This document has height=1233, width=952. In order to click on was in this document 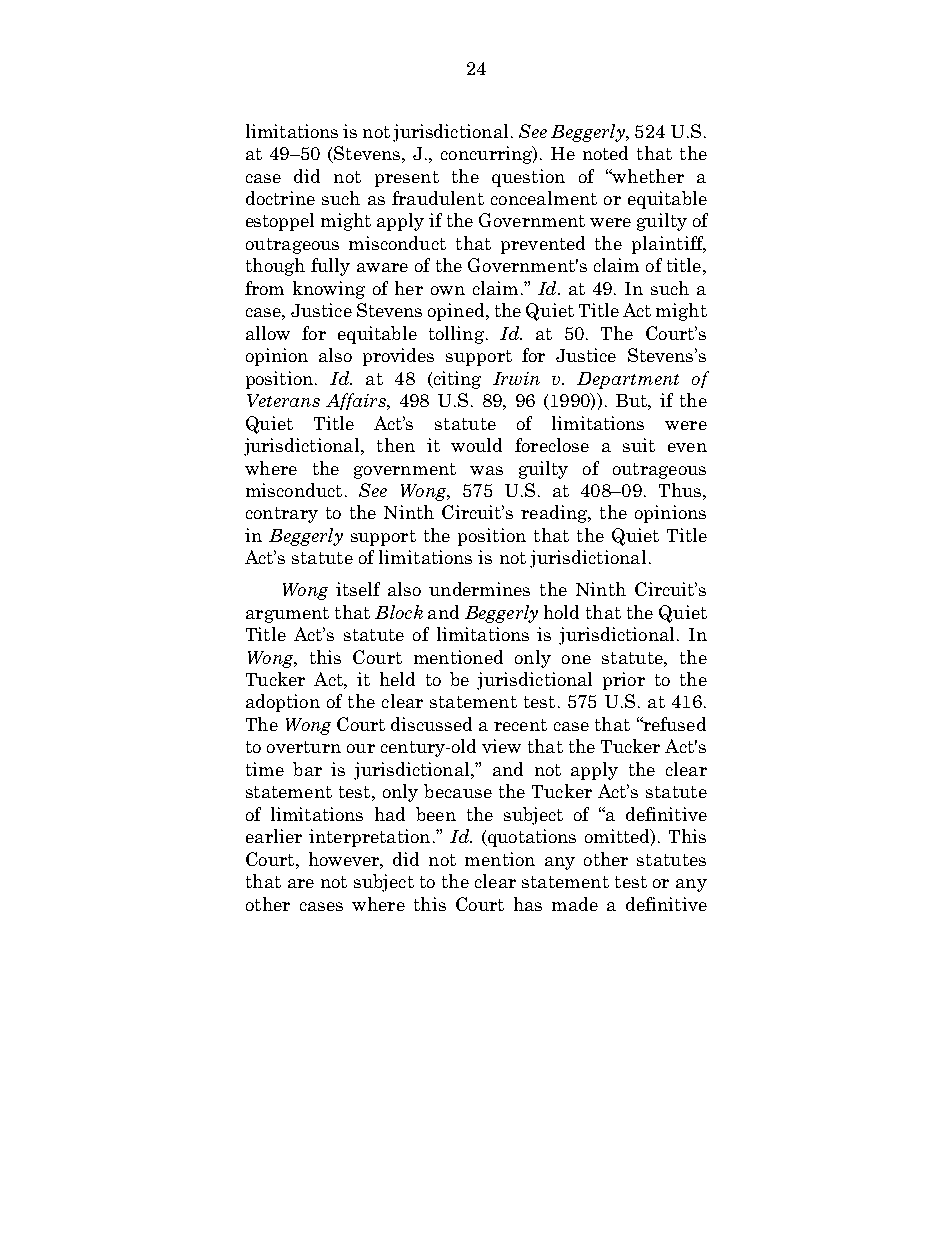, I will do `click(486, 470)`.
